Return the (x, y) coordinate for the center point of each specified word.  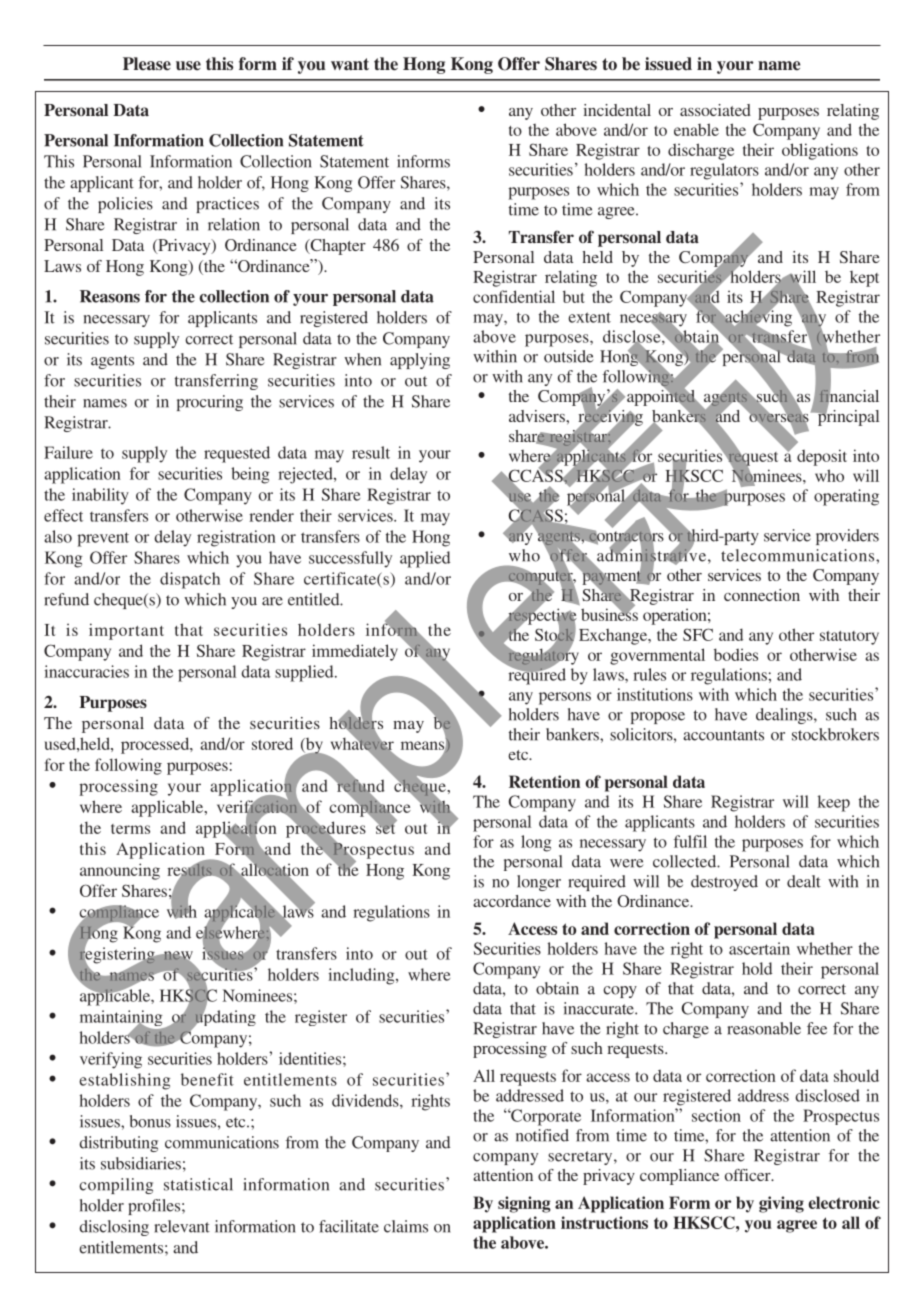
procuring (210, 403)
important (126, 631)
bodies (736, 654)
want (350, 64)
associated (715, 110)
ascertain (759, 948)
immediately (355, 652)
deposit (822, 457)
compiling (116, 1186)
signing (524, 1204)
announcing (120, 871)
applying (420, 361)
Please (147, 64)
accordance (512, 901)
